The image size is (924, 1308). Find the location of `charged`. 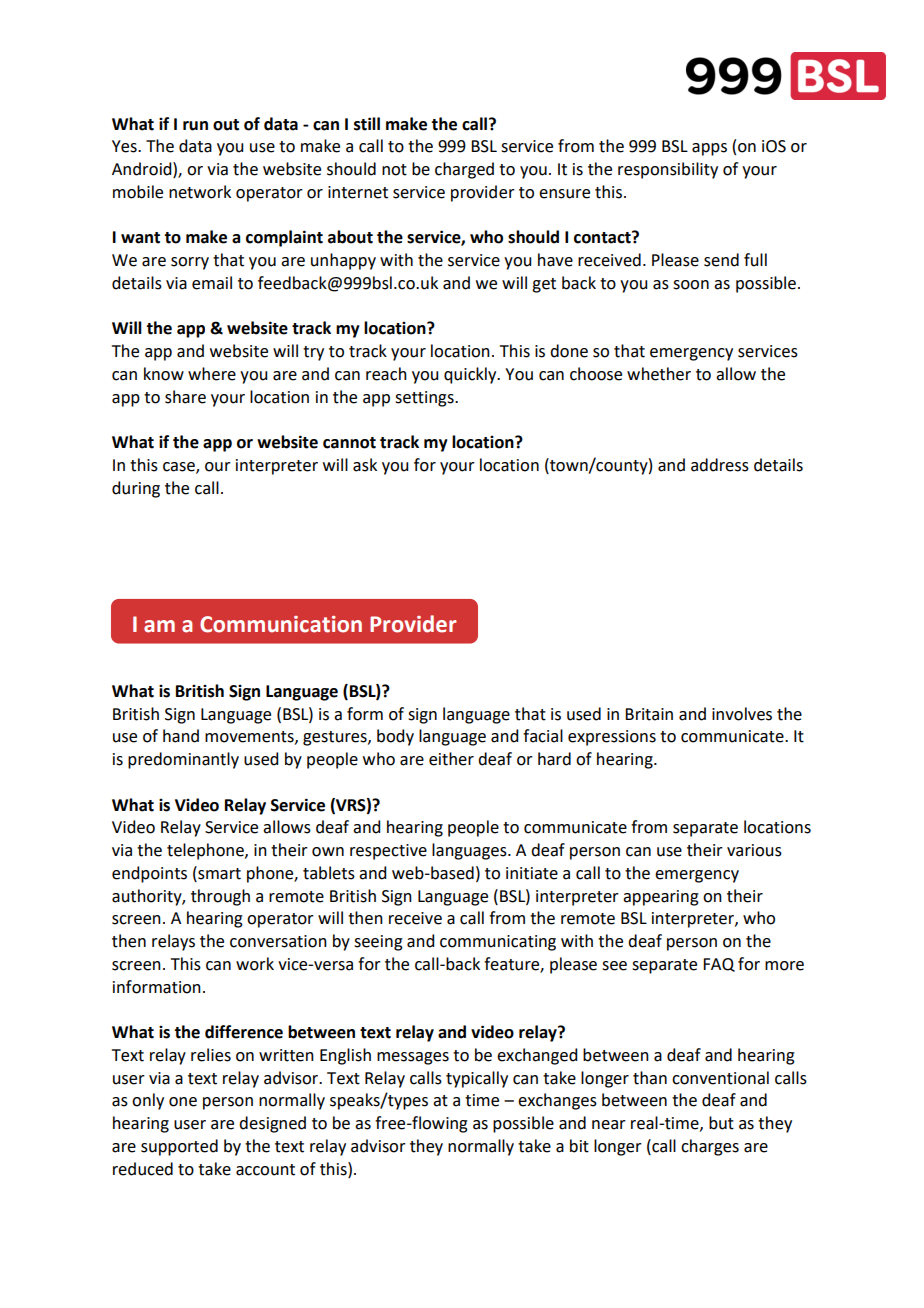

charged is located at coordinates (464, 170).
